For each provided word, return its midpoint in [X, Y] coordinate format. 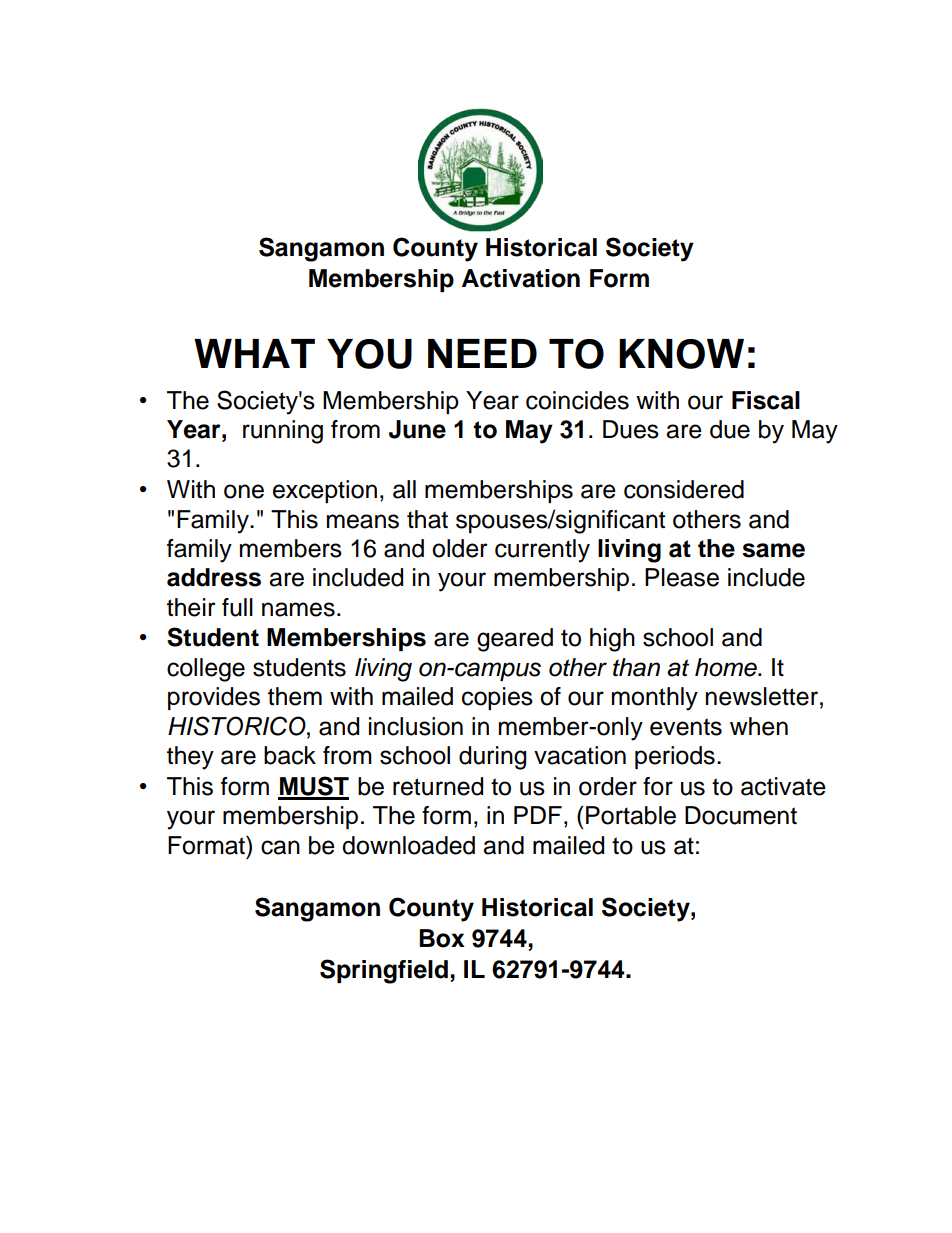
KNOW [681, 354]
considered [684, 489]
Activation [521, 278]
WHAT [254, 353]
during [492, 758]
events [686, 727]
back [290, 755]
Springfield [384, 971]
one [244, 491]
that [427, 519]
